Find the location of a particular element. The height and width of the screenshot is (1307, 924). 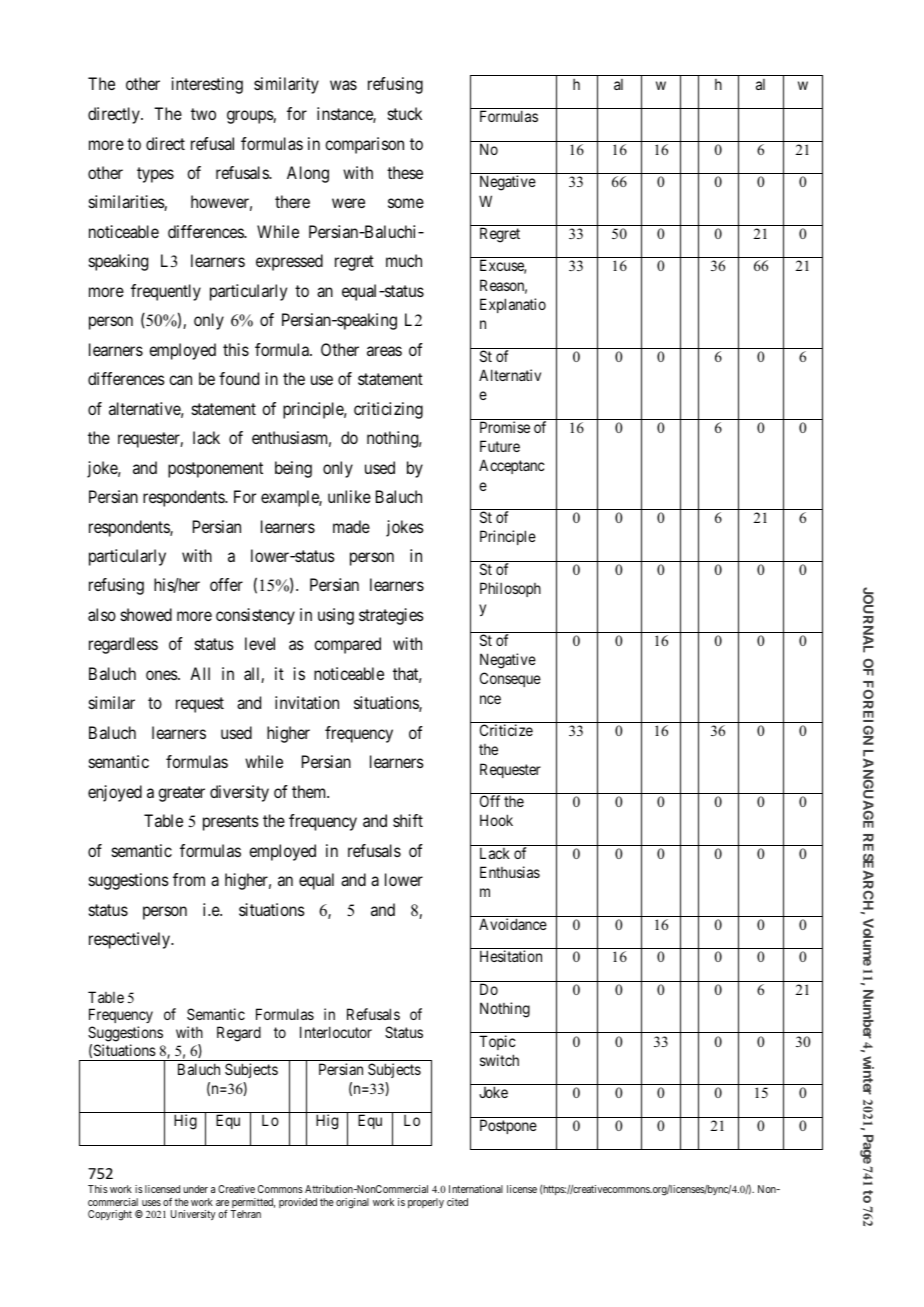

being is located at coordinates (293, 469).
